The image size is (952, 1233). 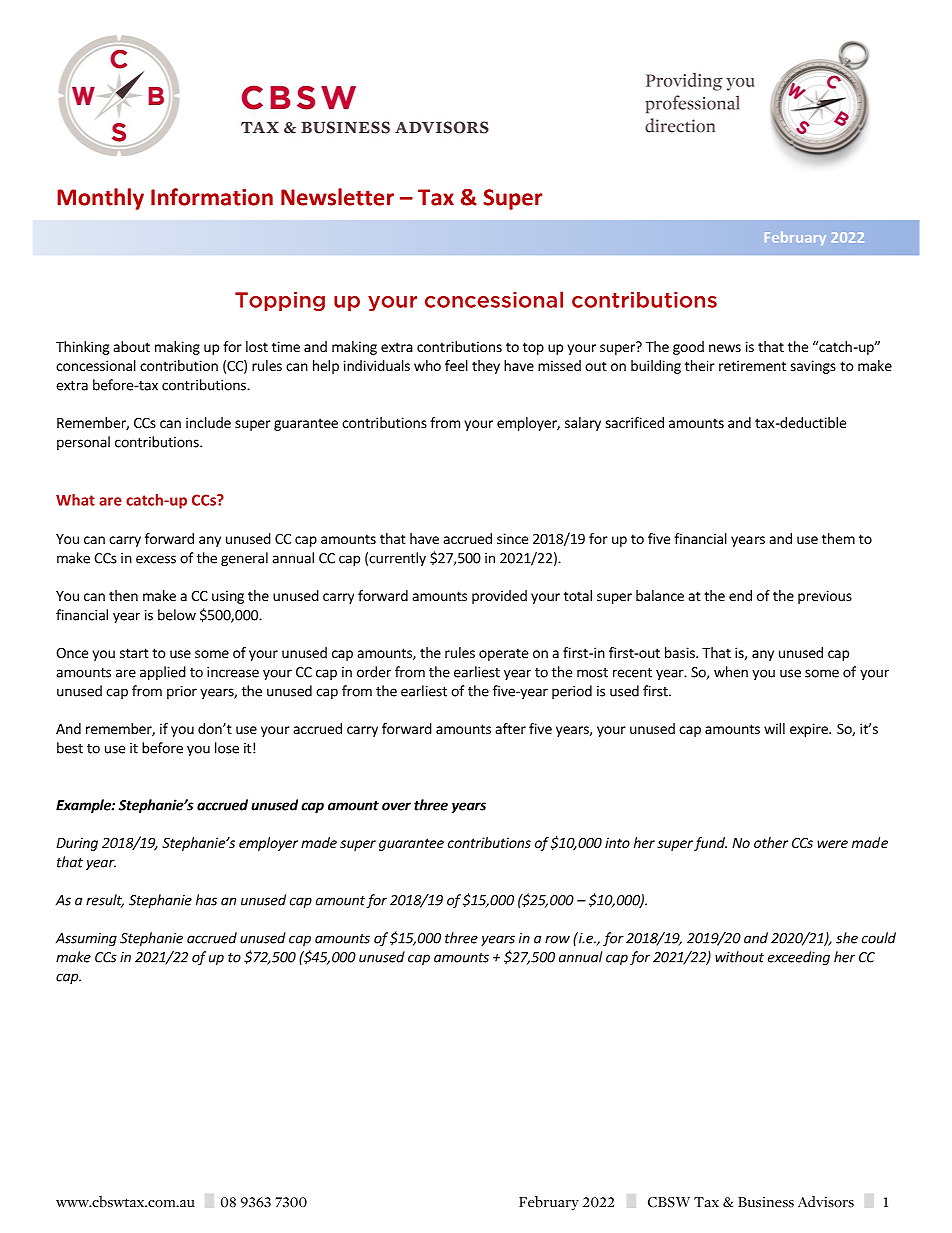 I want to click on Information, so click(x=212, y=197).
